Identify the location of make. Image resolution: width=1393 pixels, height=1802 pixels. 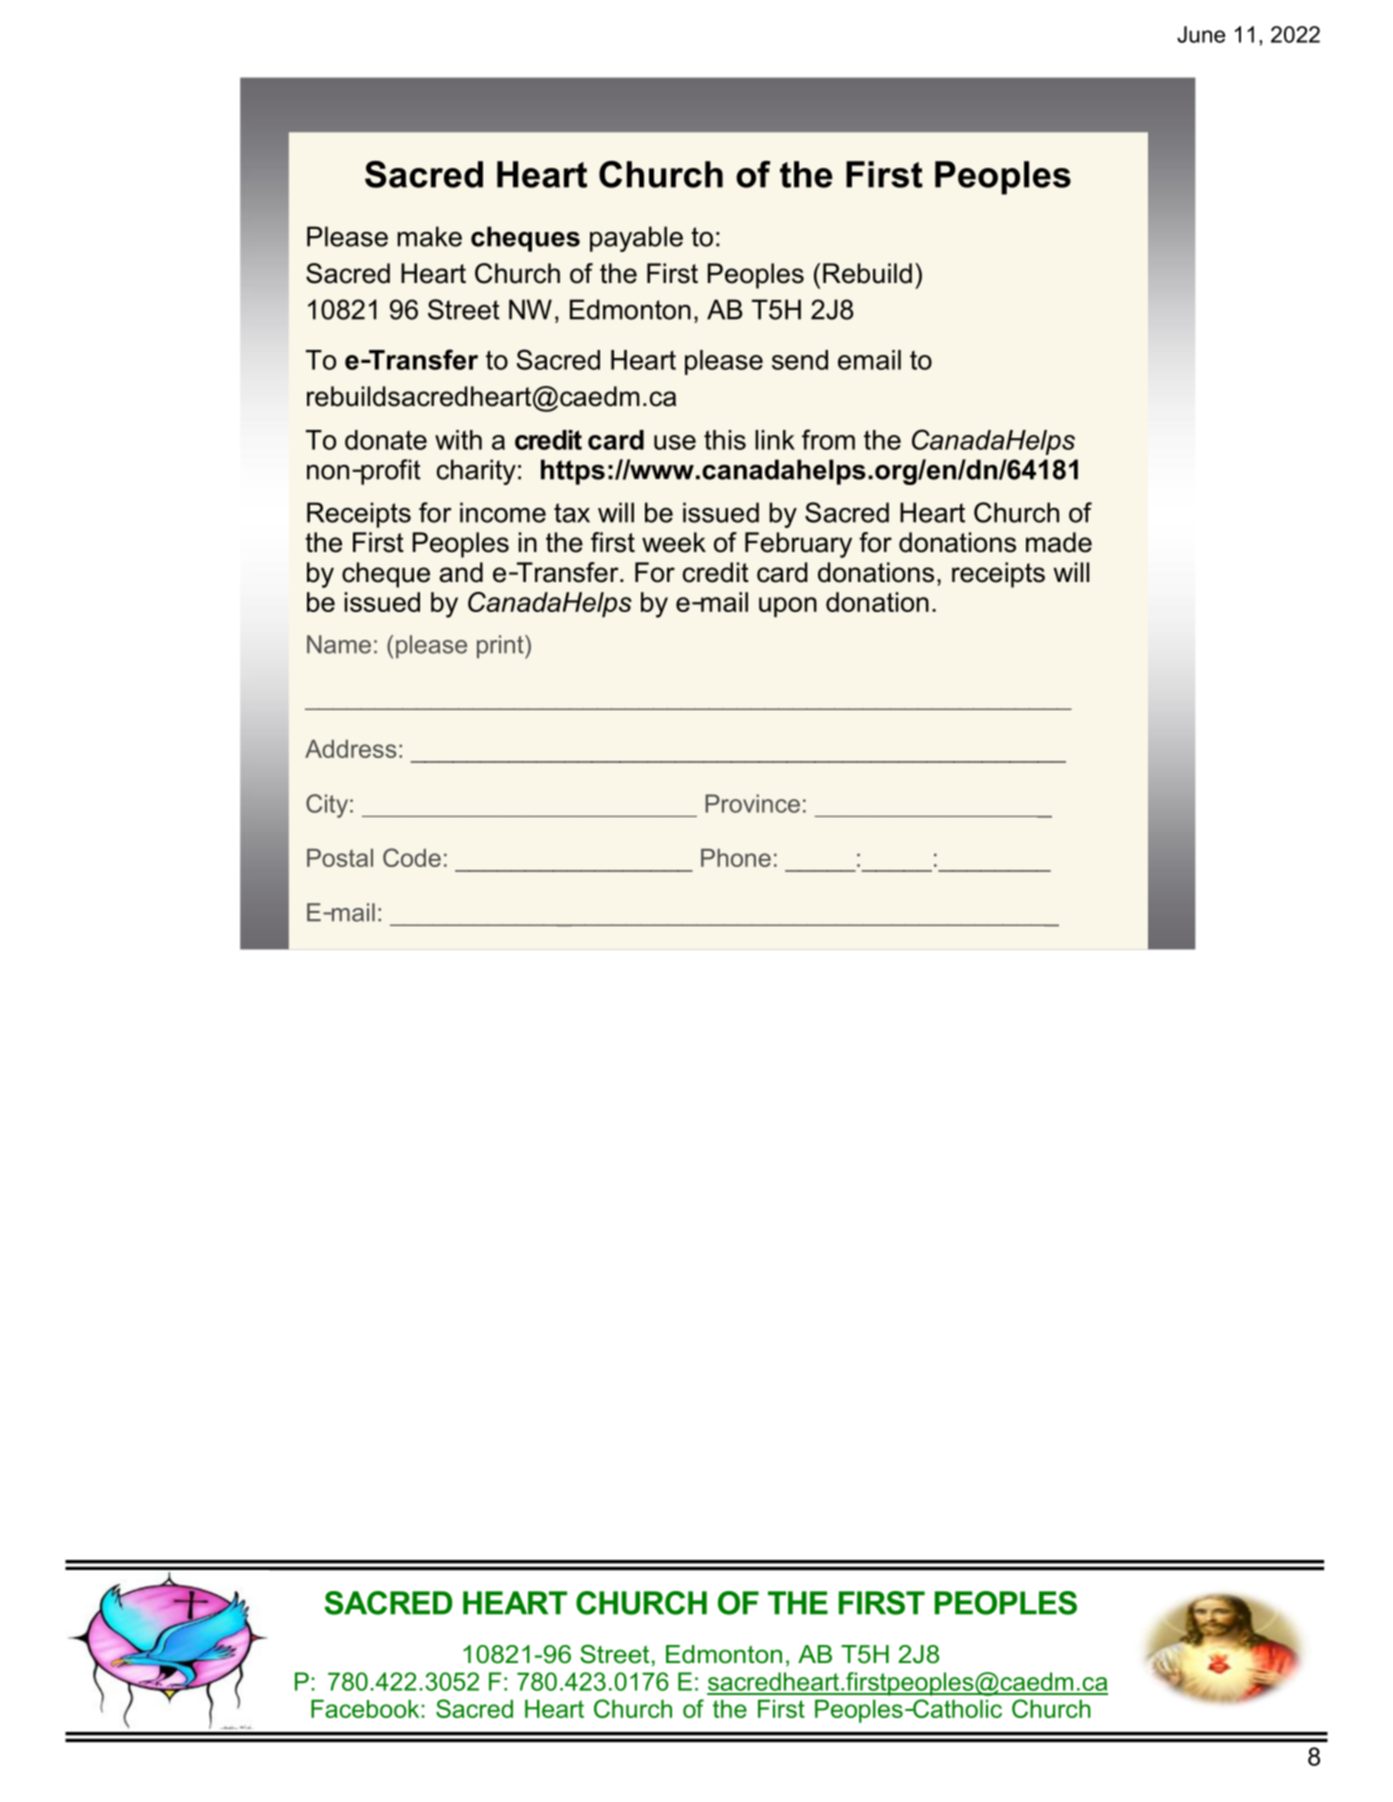
(429, 236).
